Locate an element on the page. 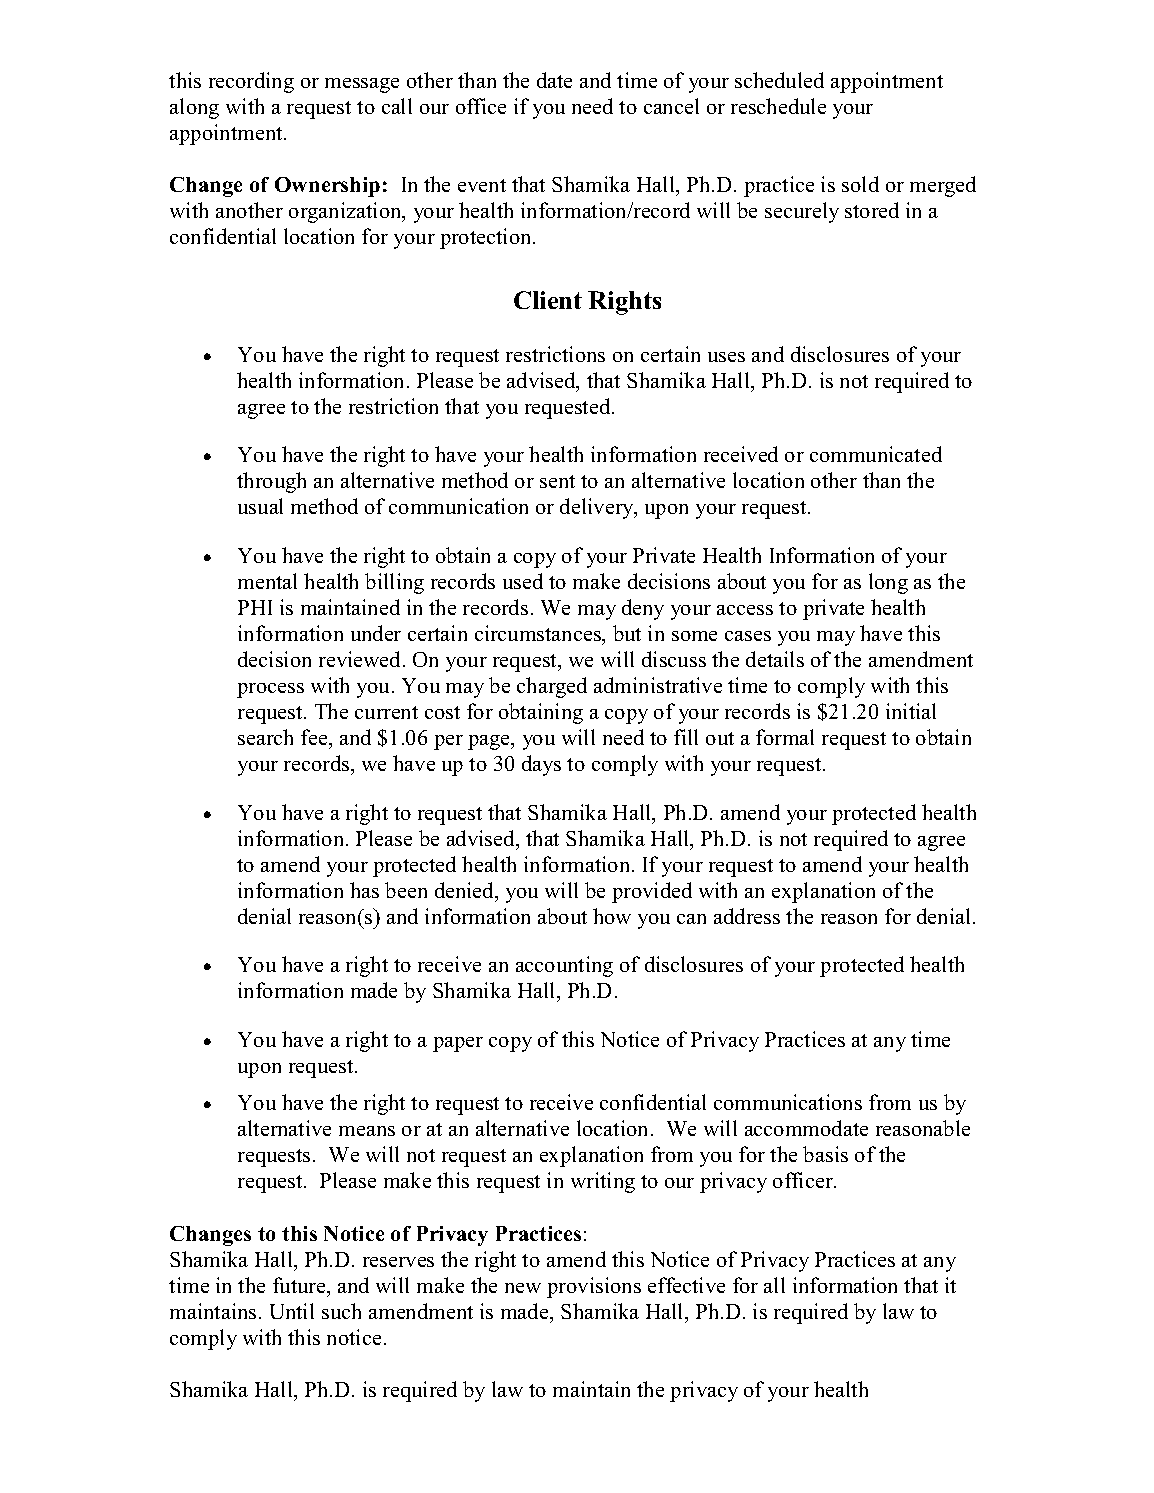 The image size is (1154, 1493). reviewed is located at coordinates (361, 659).
